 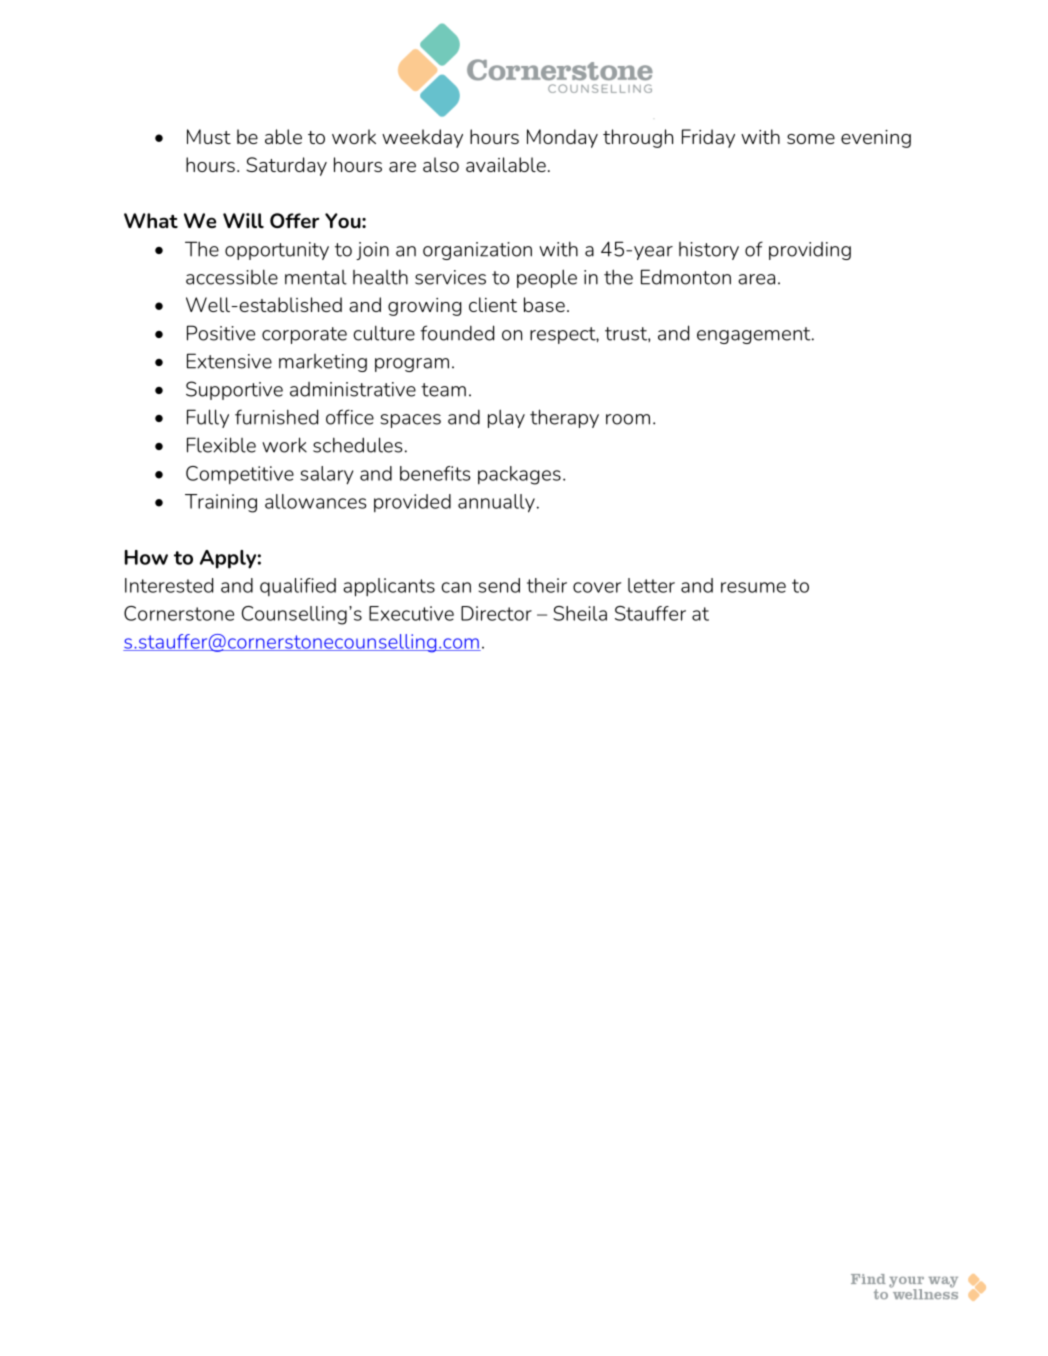 I want to click on qualified, so click(x=298, y=587).
